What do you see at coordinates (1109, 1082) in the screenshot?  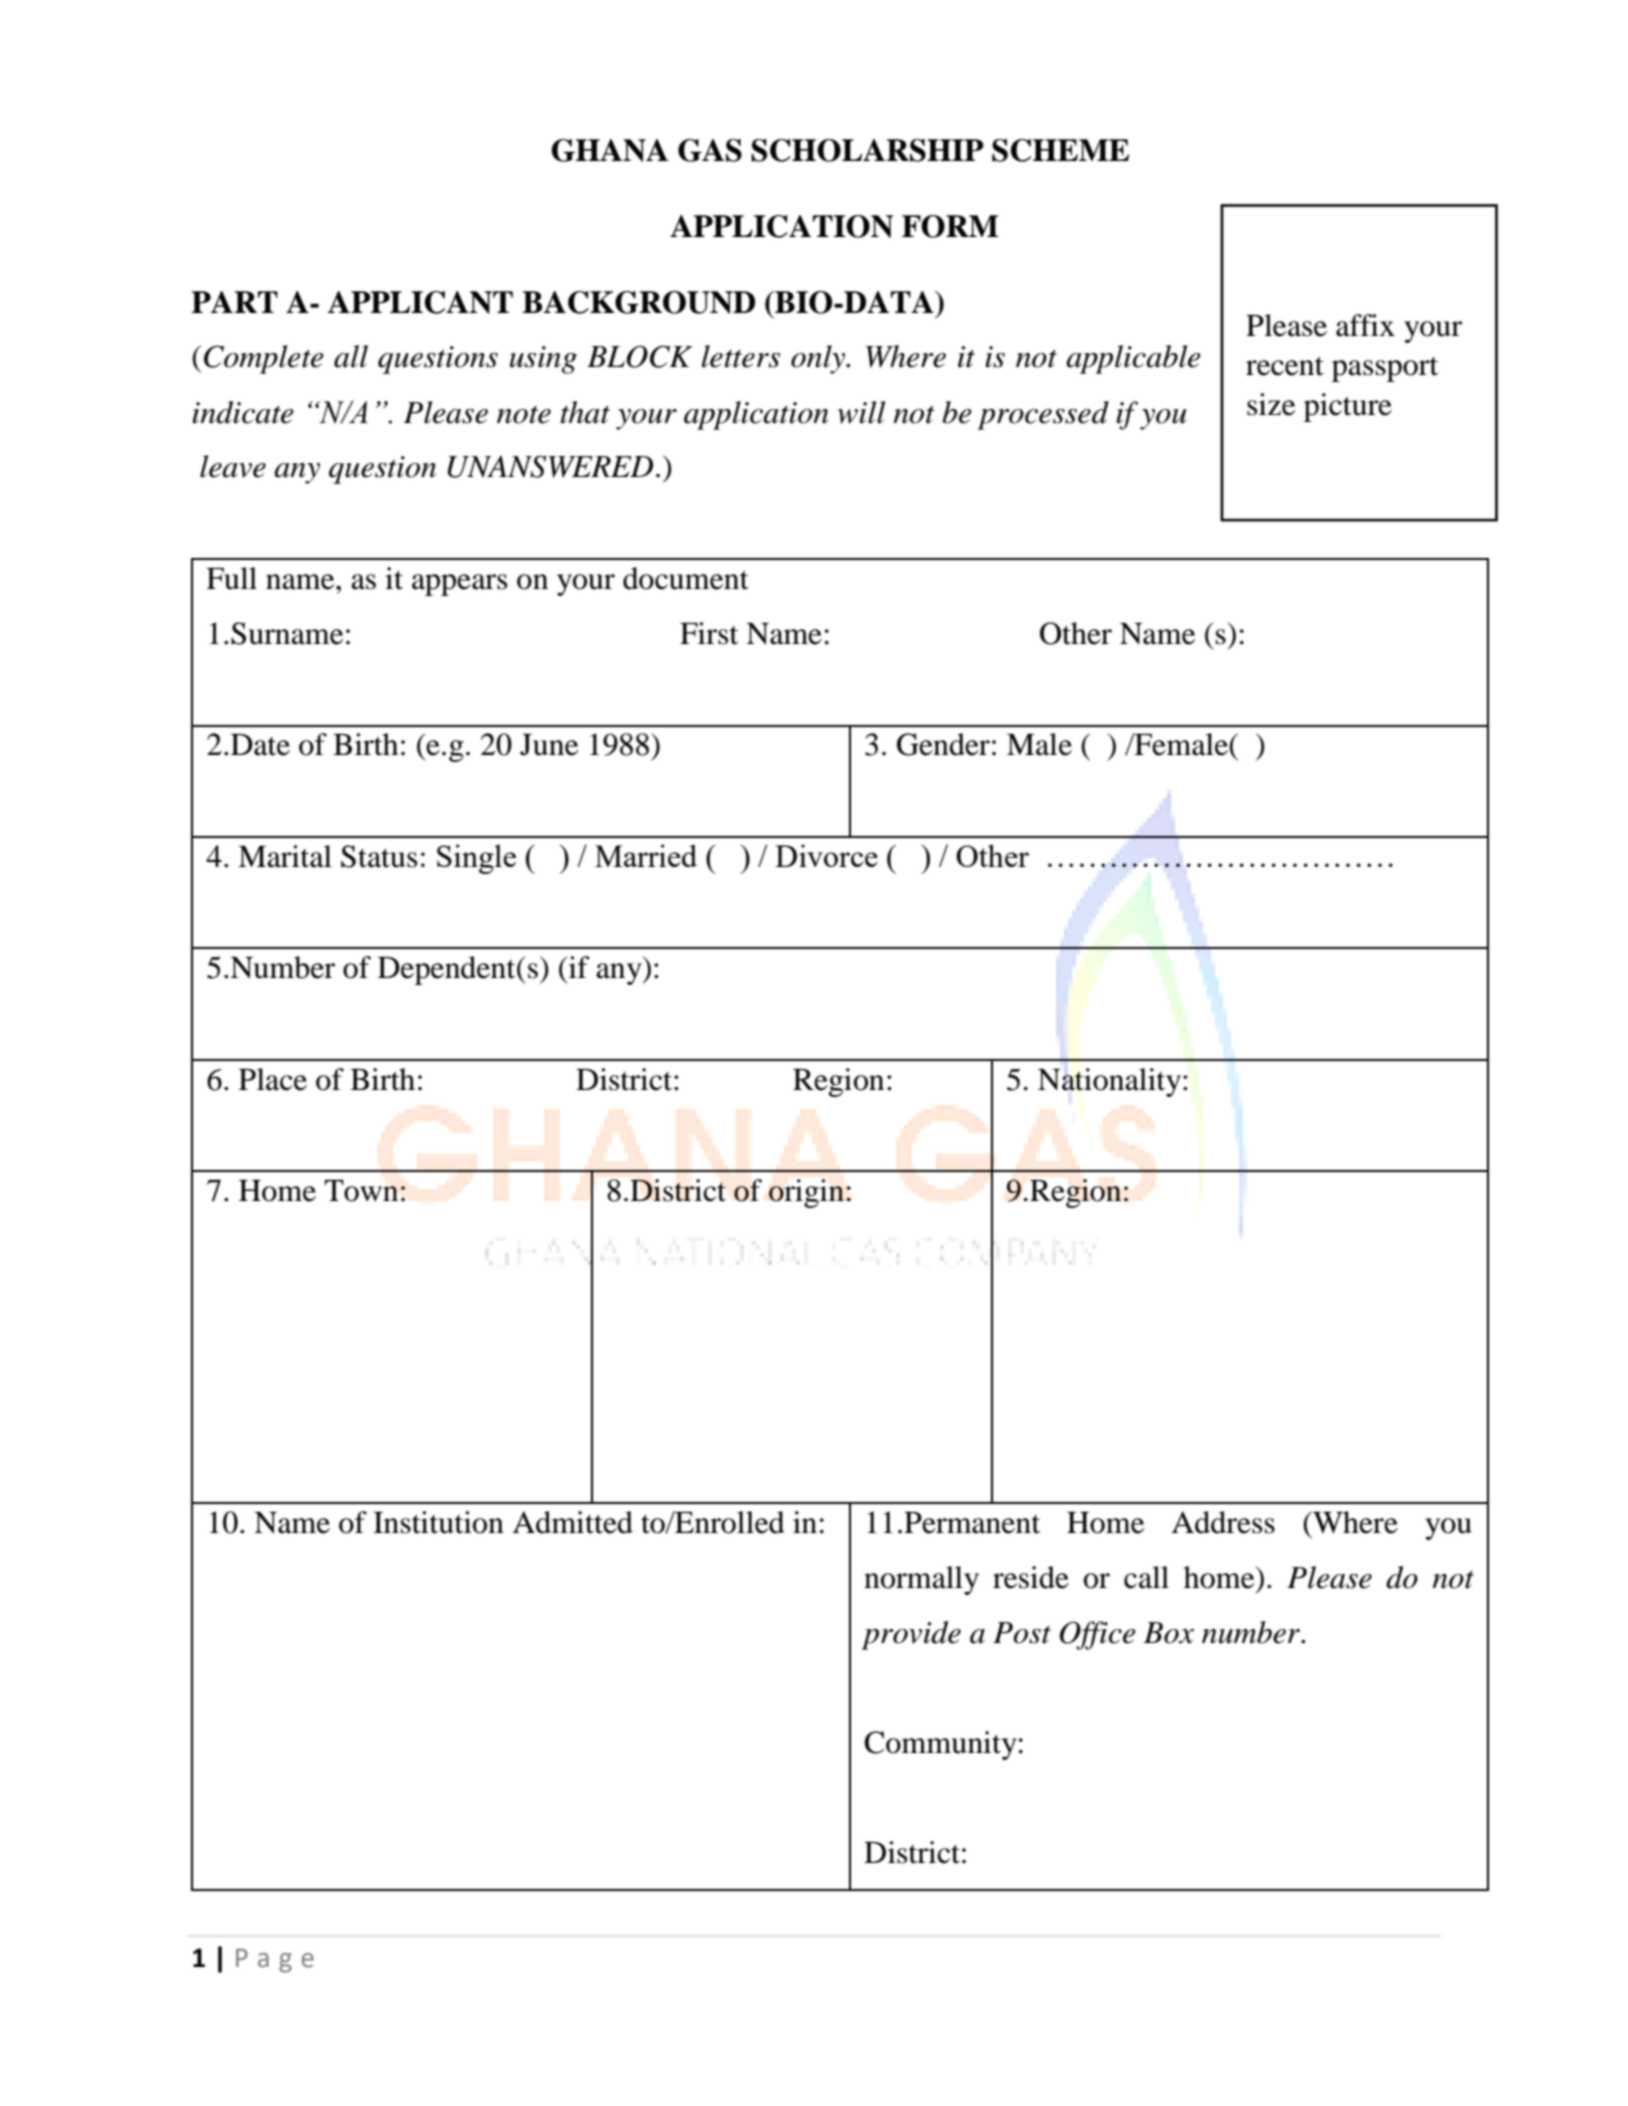 I see `Nationality` at bounding box center [1109, 1082].
